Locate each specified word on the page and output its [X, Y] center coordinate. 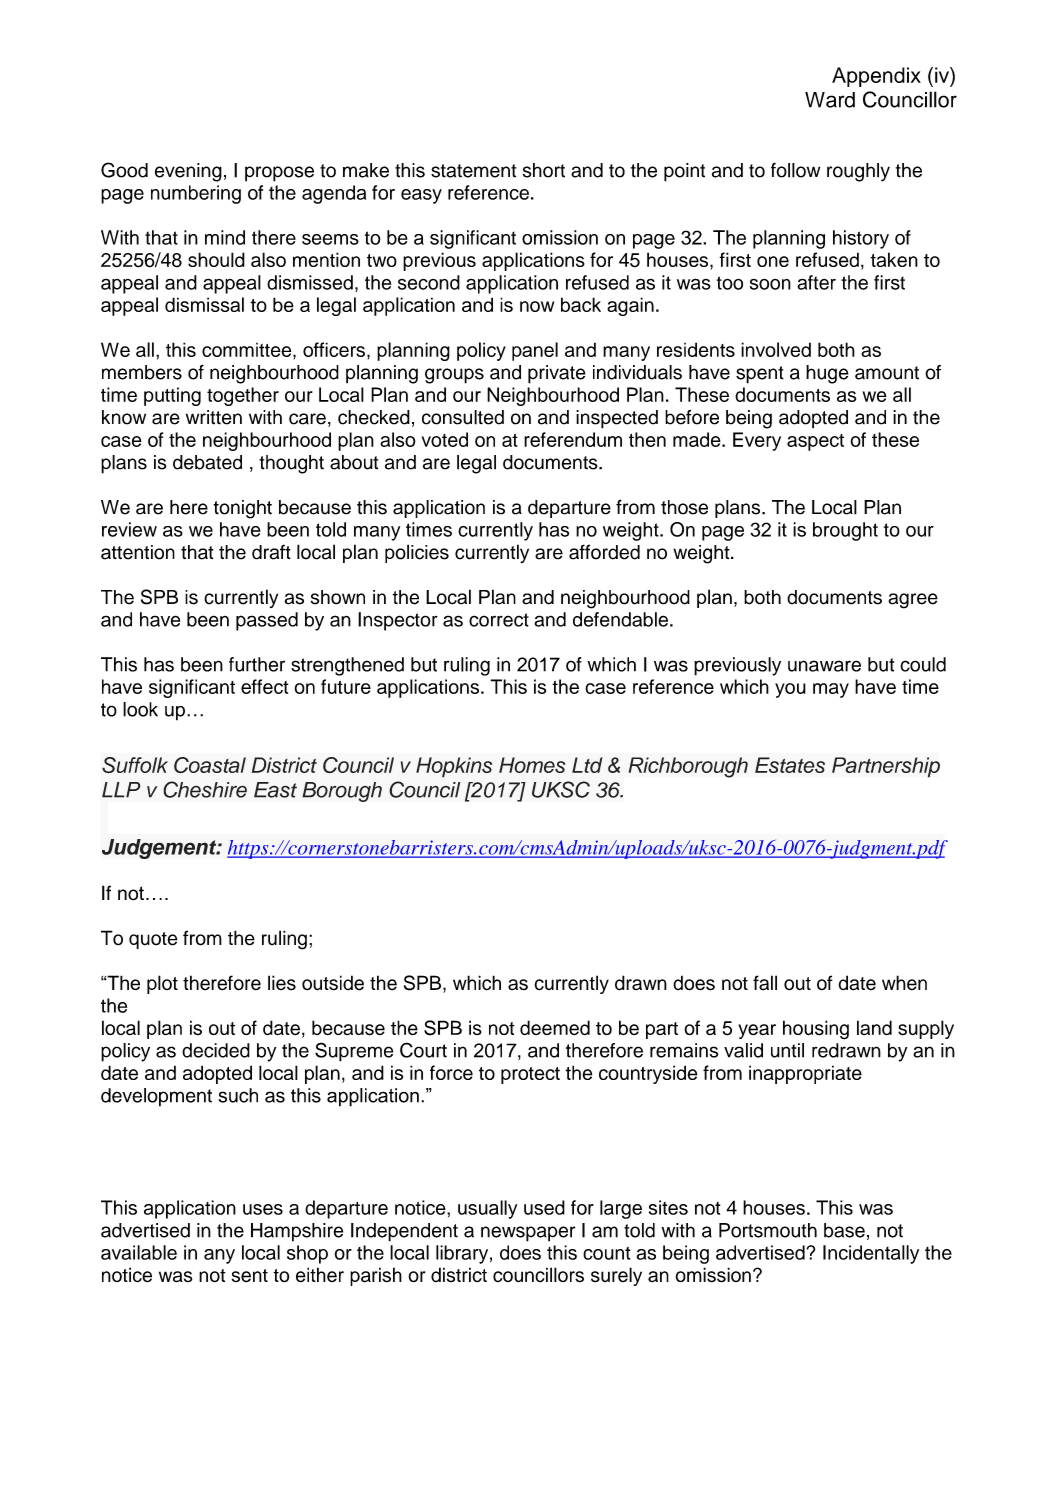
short [544, 170]
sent [250, 1276]
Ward [830, 100]
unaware [824, 666]
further [257, 664]
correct [499, 620]
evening [188, 172]
